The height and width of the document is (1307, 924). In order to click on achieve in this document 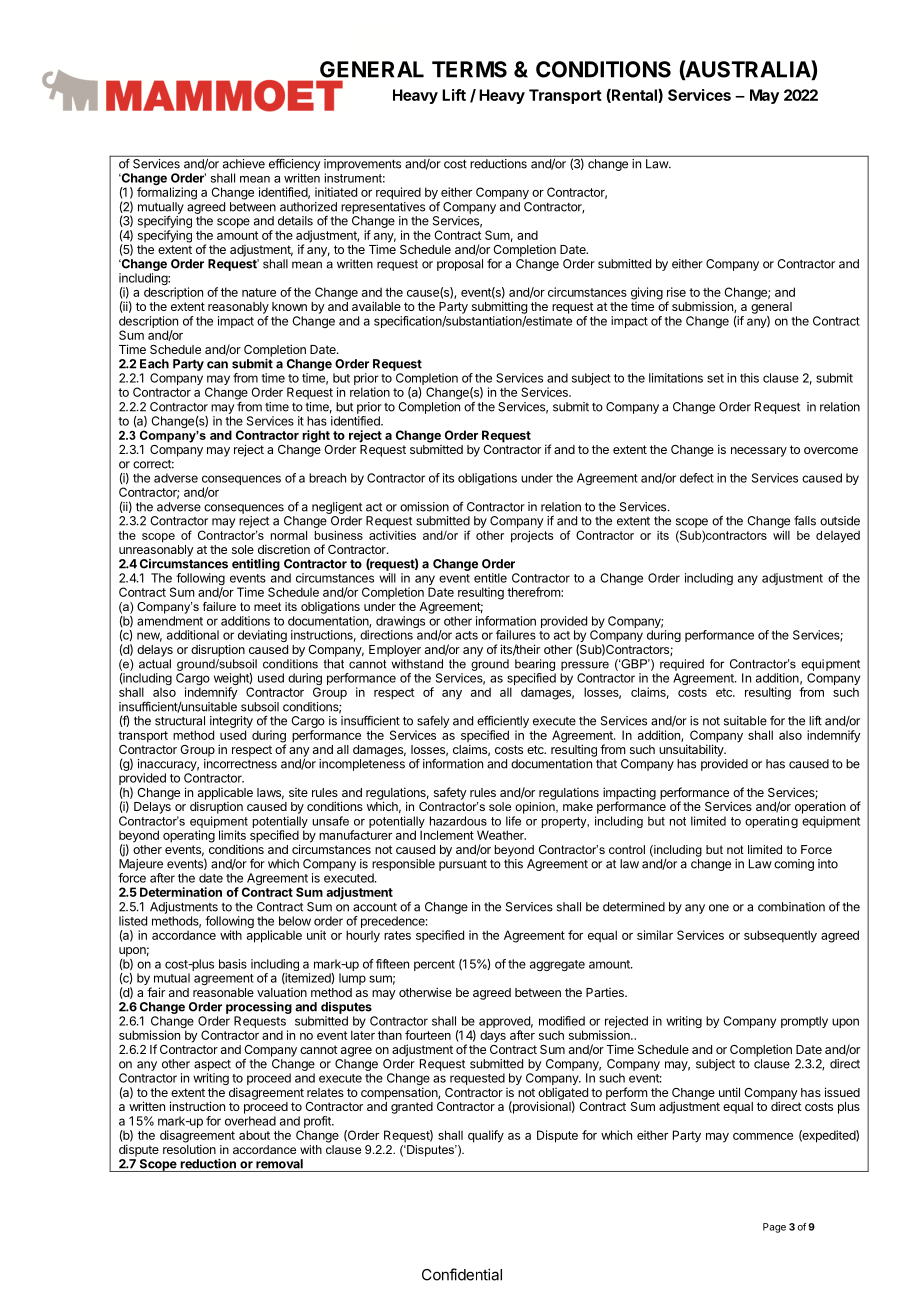, I will do `click(244, 164)`.
